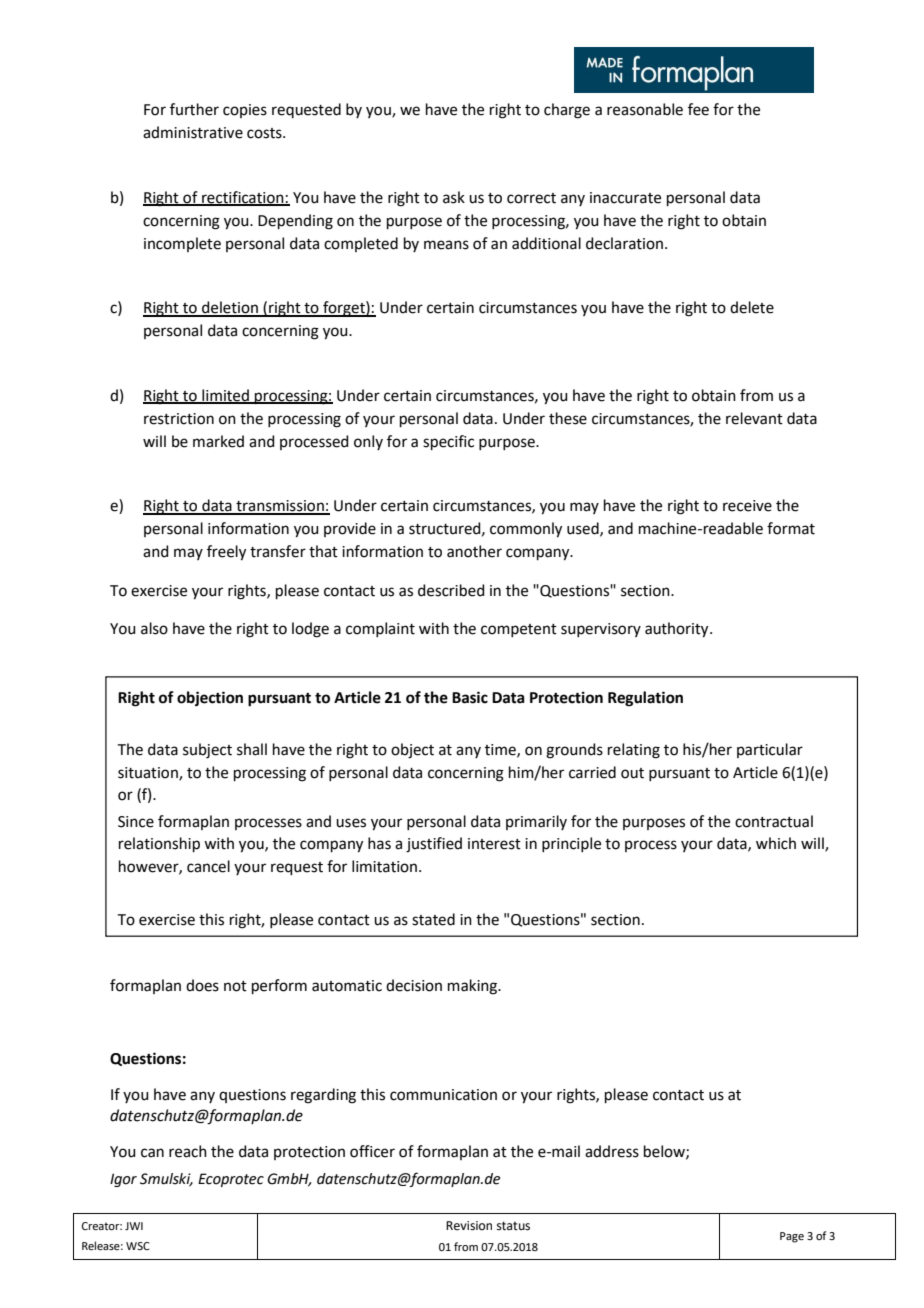 This page has width=924, height=1308. Describe the element at coordinates (678, 630) in the page. I see `authority` at that location.
